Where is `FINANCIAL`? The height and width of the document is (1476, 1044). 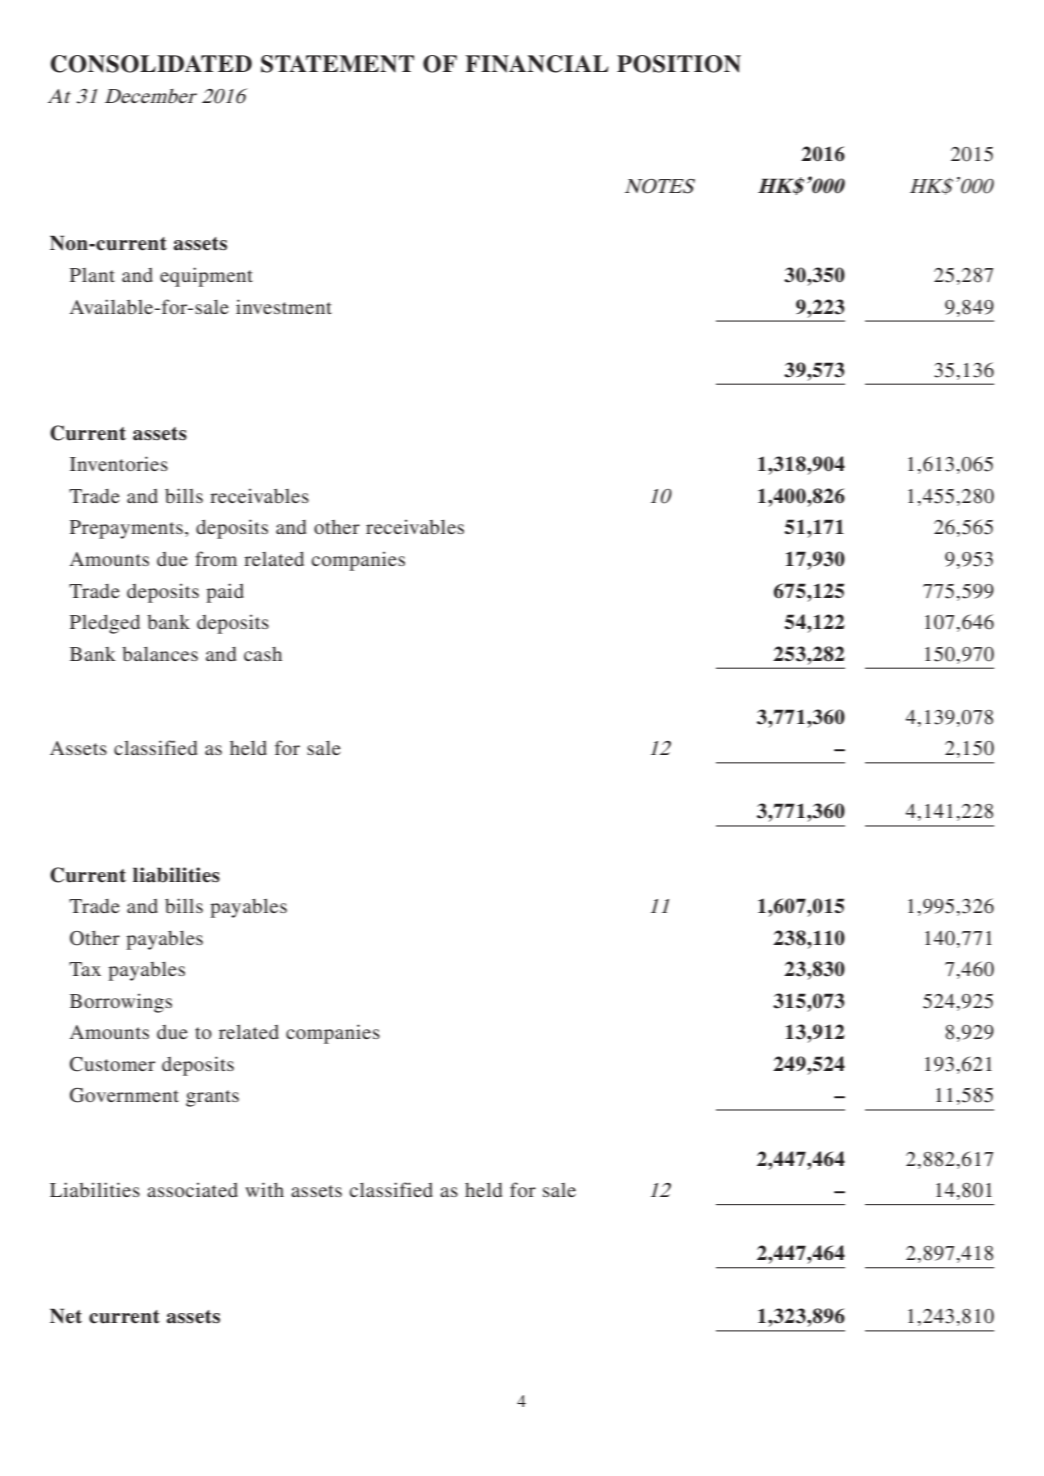
FINANCIAL is located at coordinates (537, 64).
